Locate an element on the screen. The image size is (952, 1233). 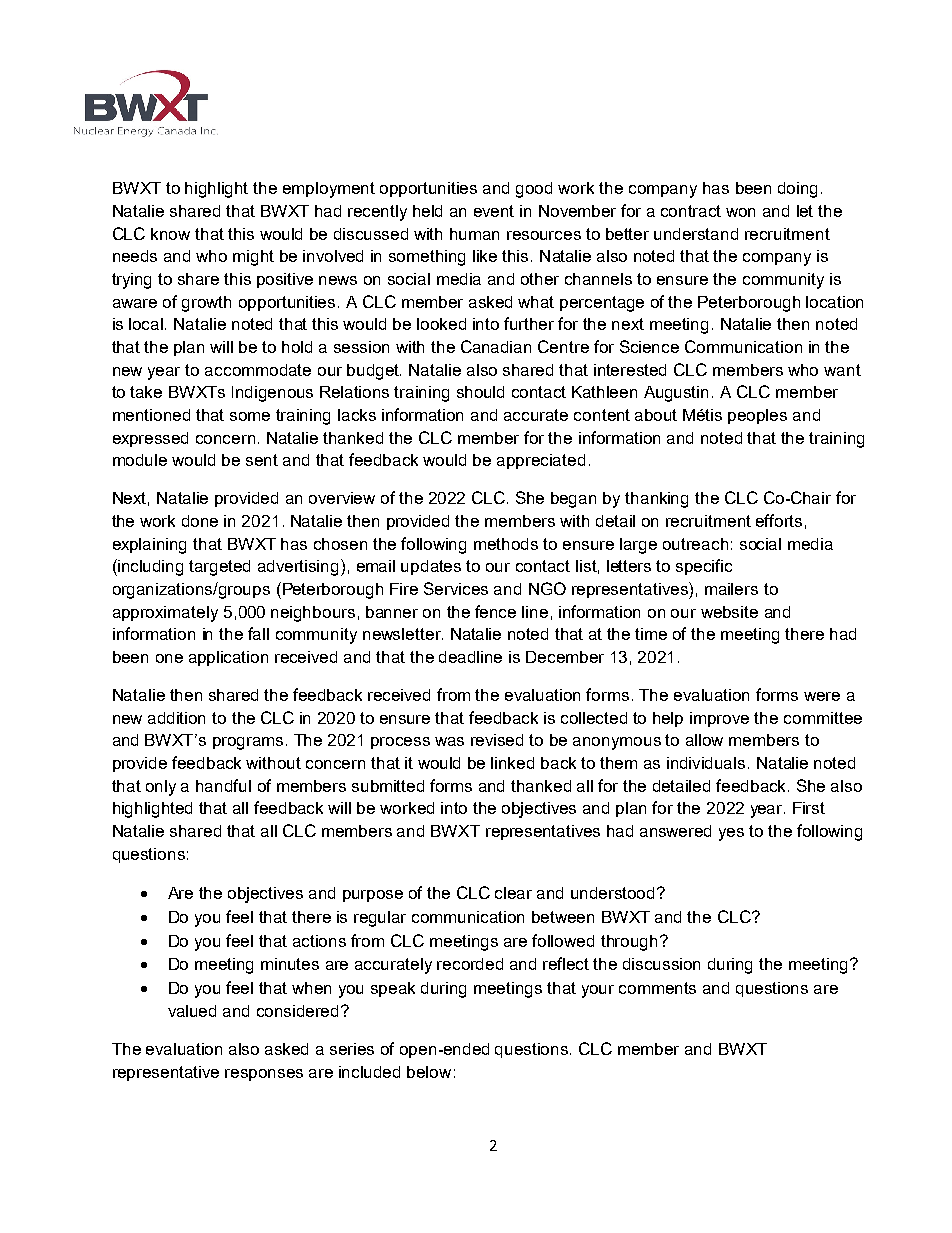
responses is located at coordinates (264, 1075).
